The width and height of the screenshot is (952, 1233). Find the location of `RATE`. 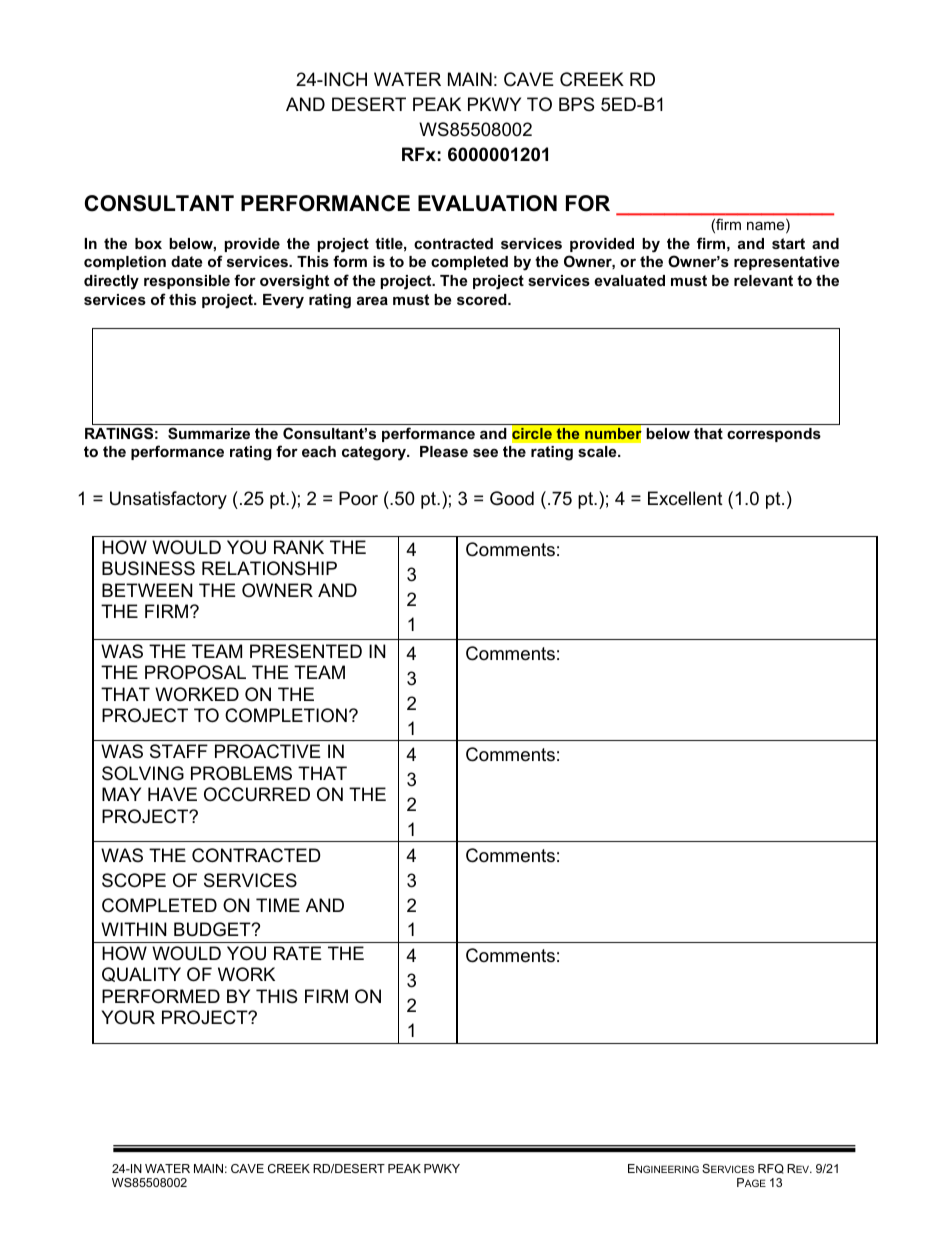

RATE is located at coordinates (298, 953).
